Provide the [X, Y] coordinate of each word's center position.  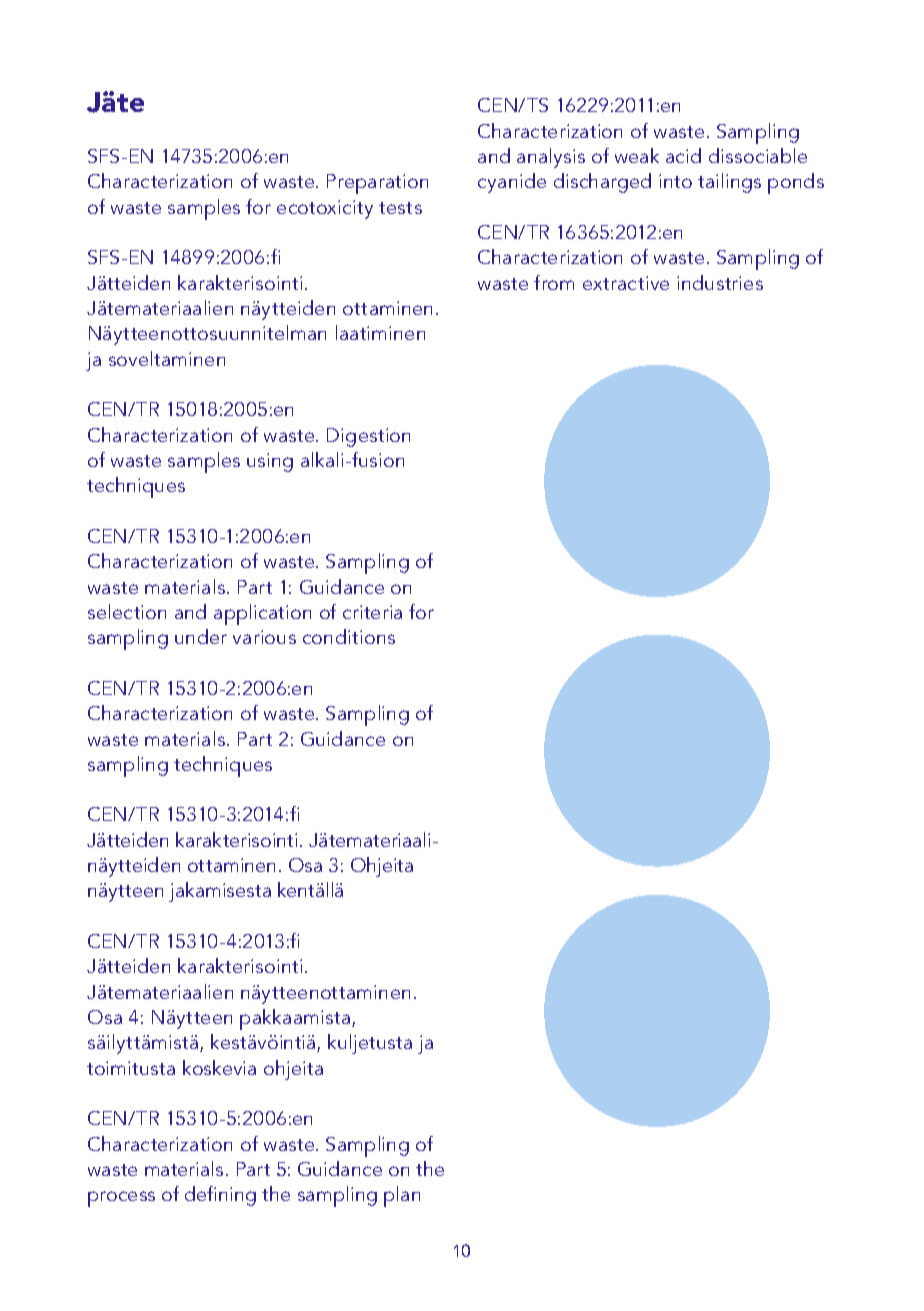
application [262, 614]
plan [402, 1196]
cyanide [512, 183]
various [264, 637]
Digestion [368, 437]
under [201, 636]
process [121, 1199]
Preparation [377, 184]
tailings [729, 183]
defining [220, 1196]
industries [720, 282]
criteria [372, 612]
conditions [349, 636]
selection [127, 611]
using [270, 462]
